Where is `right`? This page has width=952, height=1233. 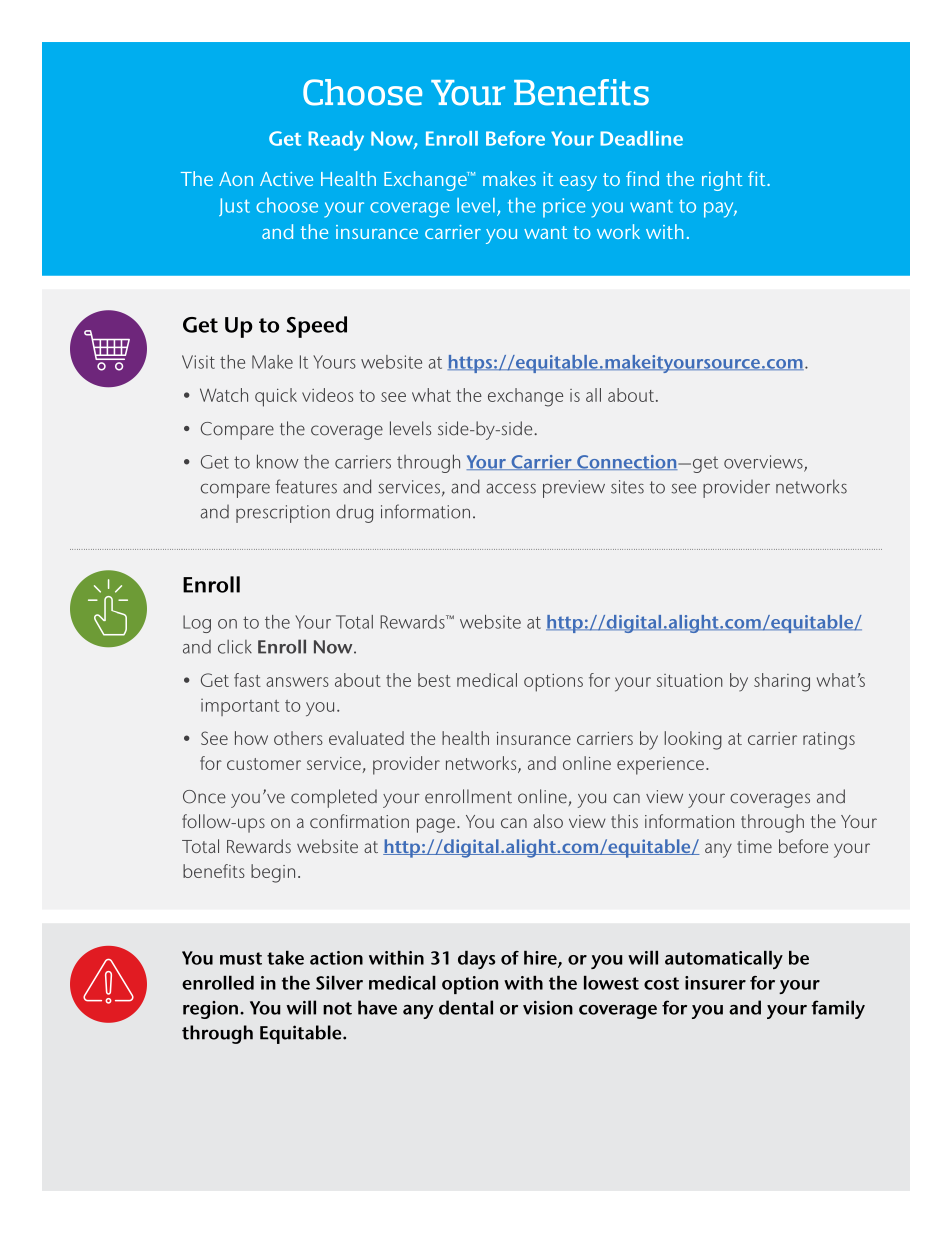 right is located at coordinates (722, 181).
